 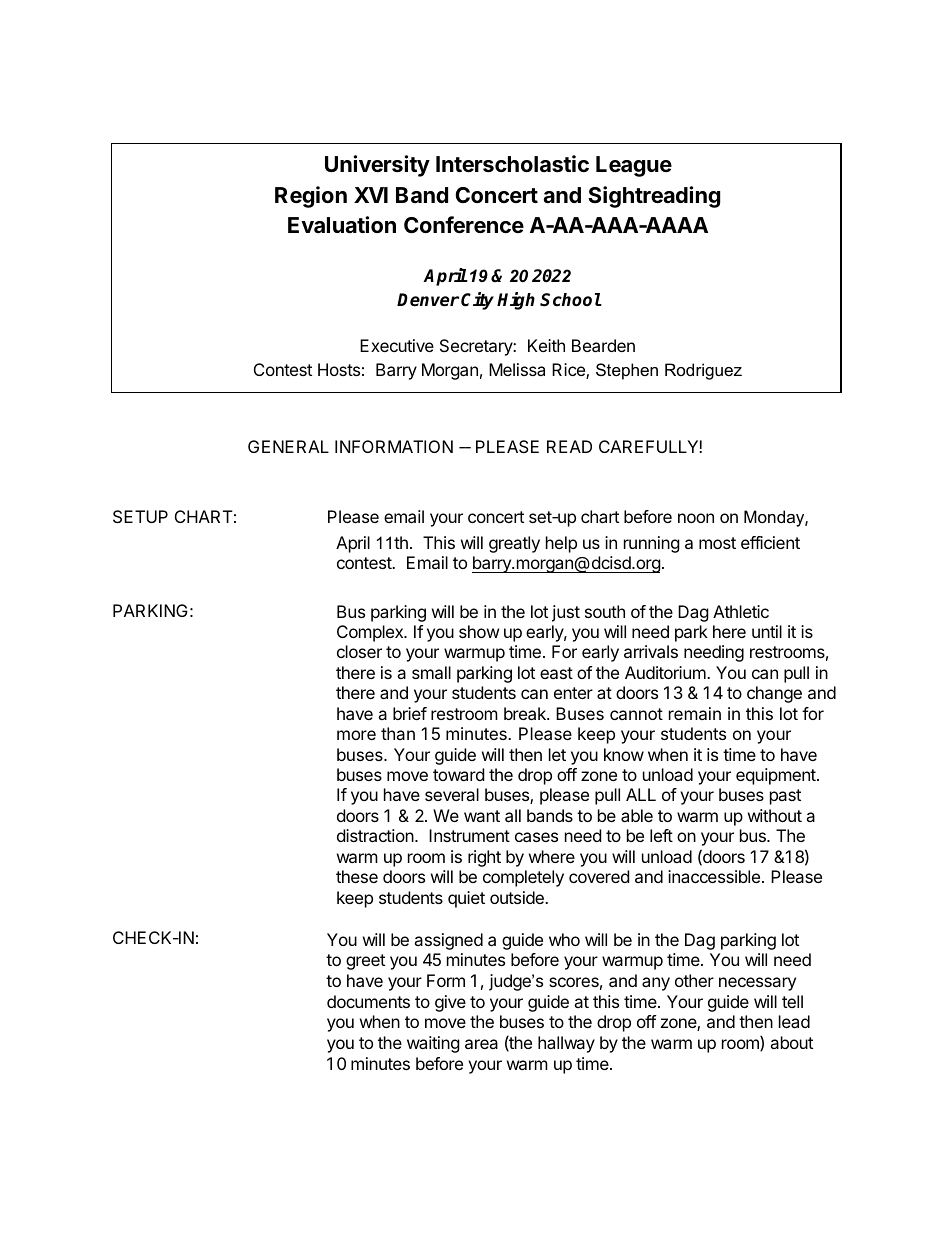 What do you see at coordinates (464, 225) in the image?
I see `Conference` at bounding box center [464, 225].
